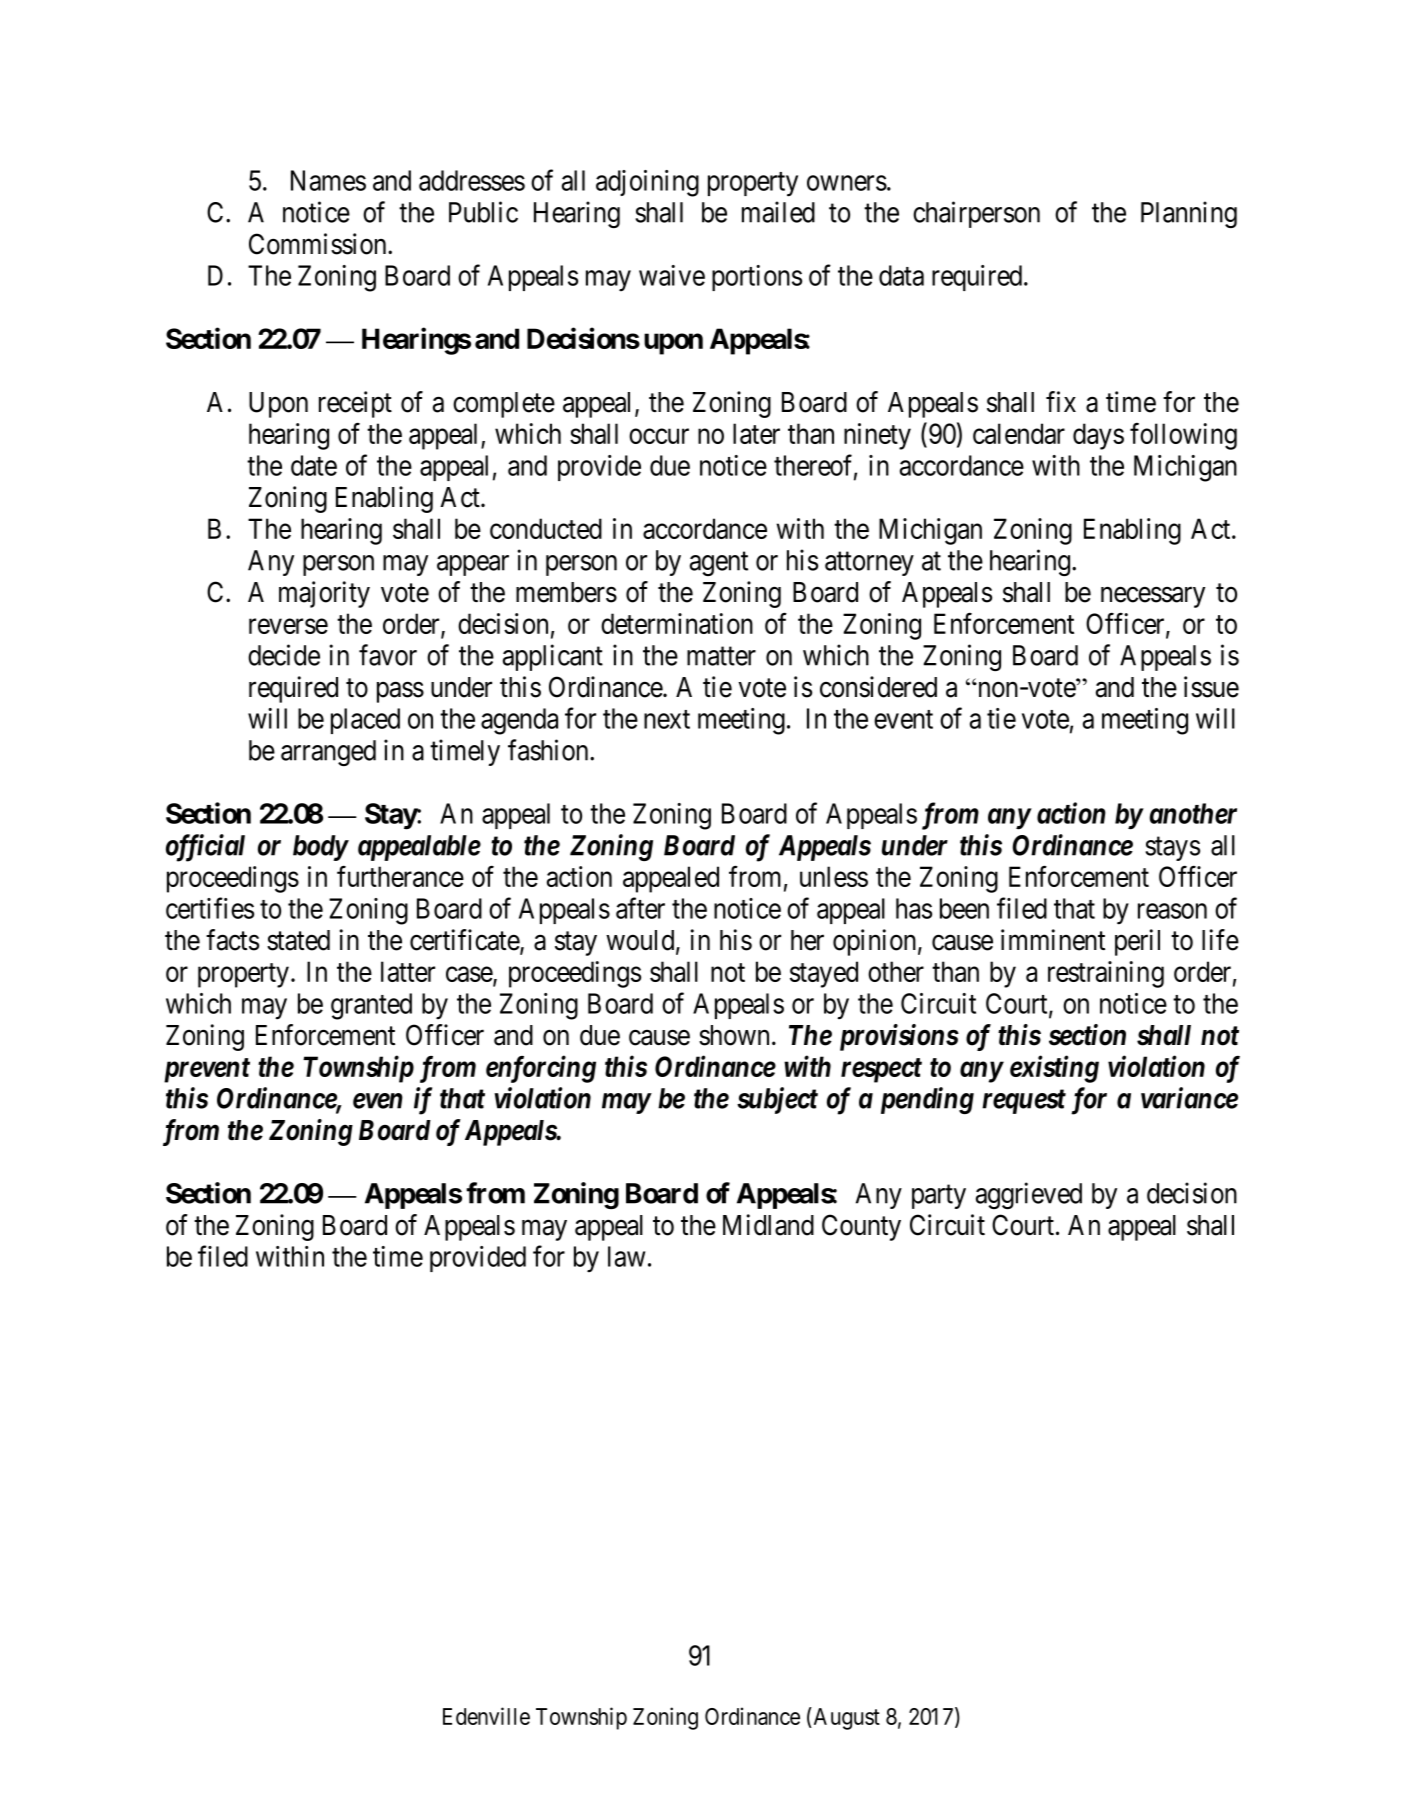 The height and width of the document is (1816, 1403). What do you see at coordinates (1189, 214) in the document?
I see `Planning` at bounding box center [1189, 214].
